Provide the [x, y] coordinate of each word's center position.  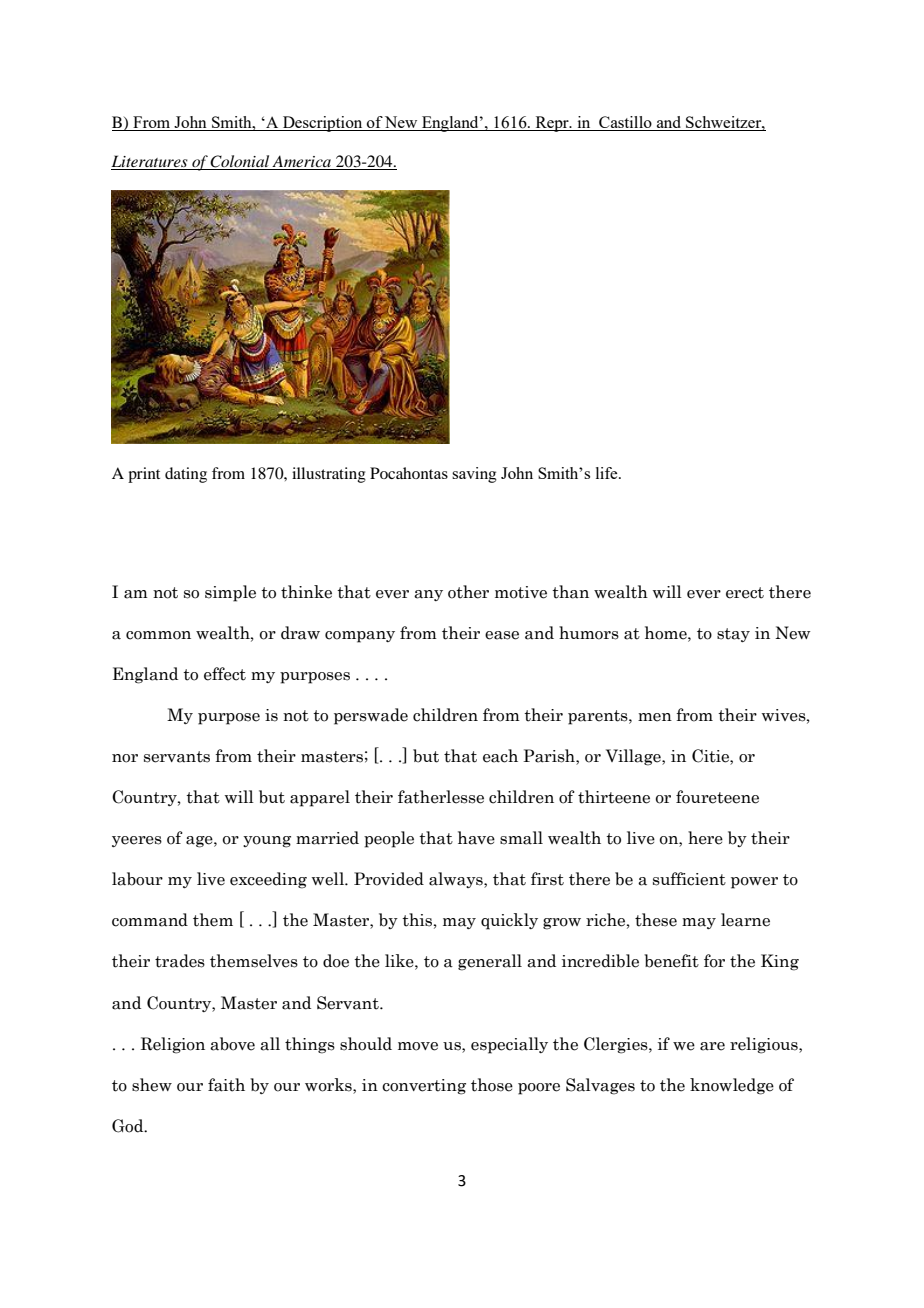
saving [474, 475]
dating [186, 475]
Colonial [240, 162]
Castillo [625, 123]
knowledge [732, 1086]
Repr [552, 124]
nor [125, 758]
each [500, 756]
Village [634, 757]
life [608, 473]
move [418, 1046]
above [232, 1044]
